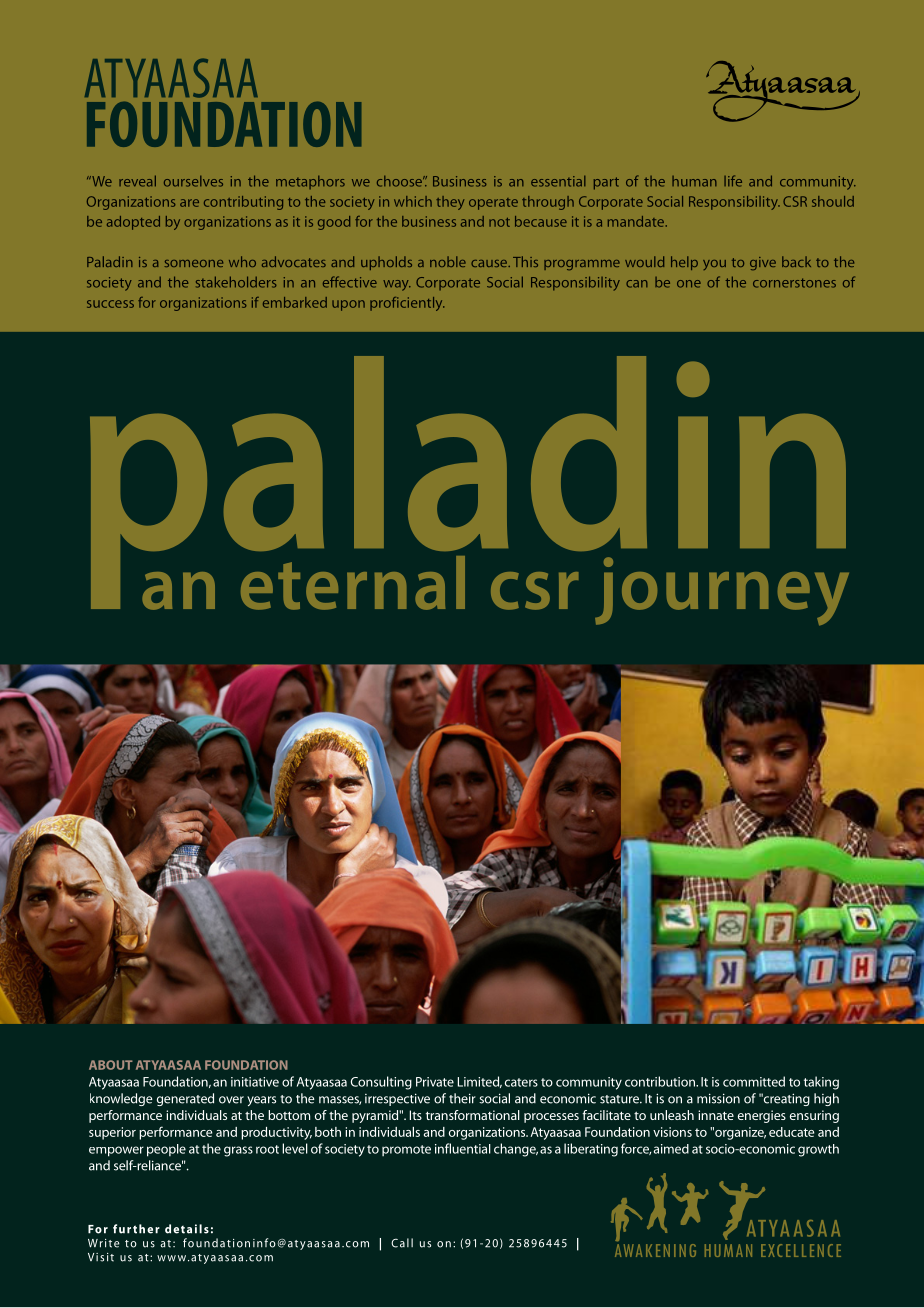 Image resolution: width=924 pixels, height=1308 pixels. Describe the element at coordinates (185, 1099) in the image. I see `generated` at that location.
